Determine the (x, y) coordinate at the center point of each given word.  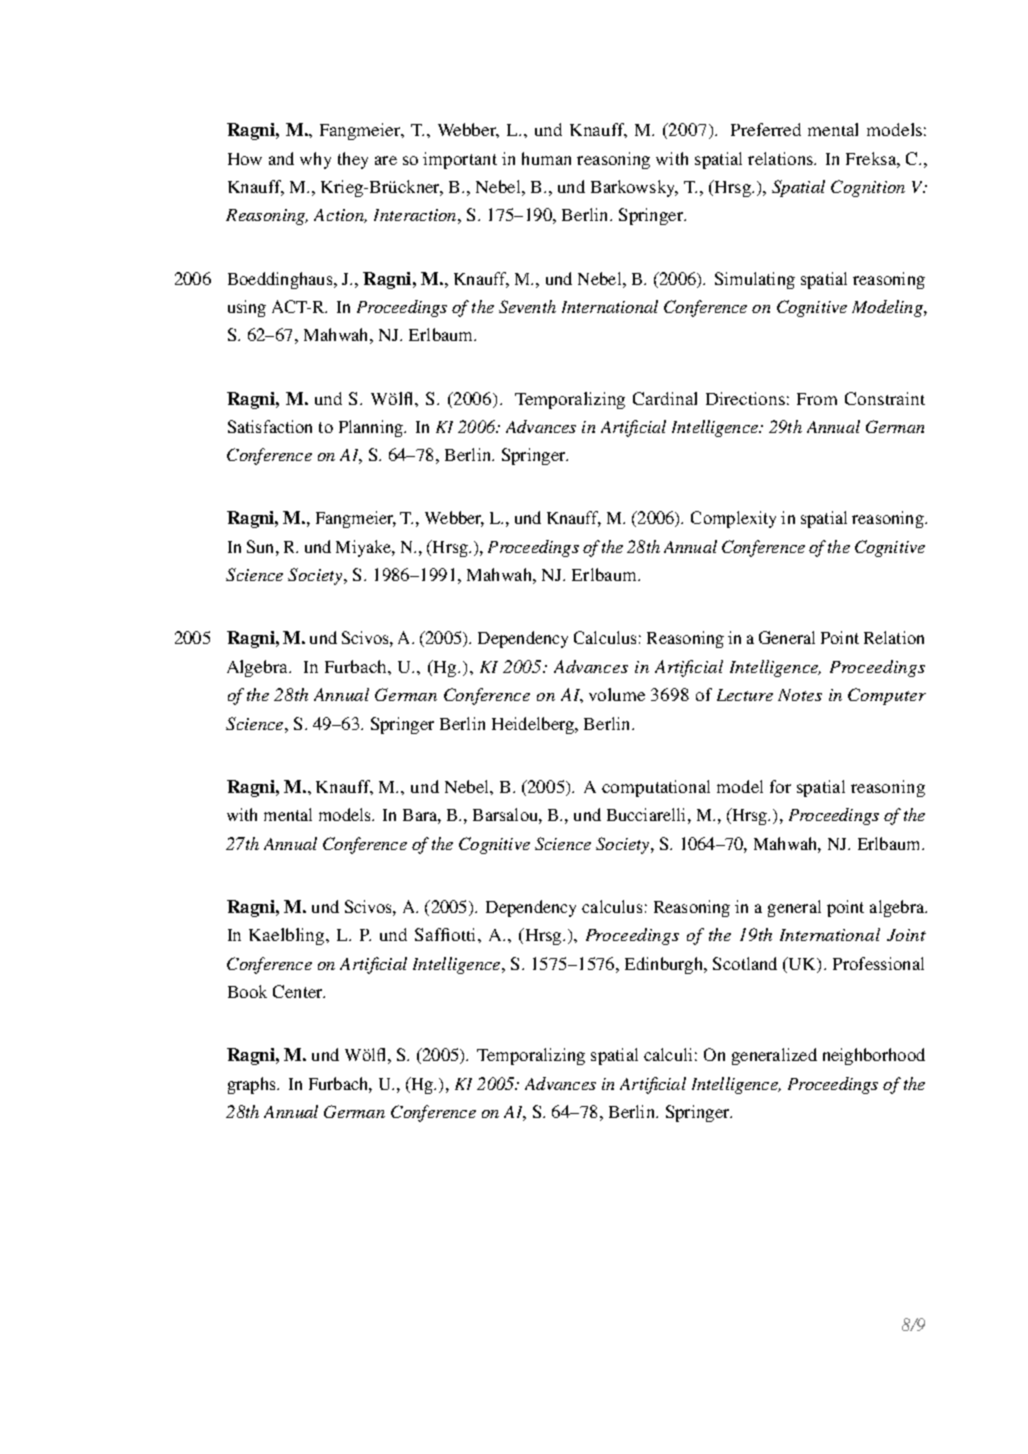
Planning (372, 428)
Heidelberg (534, 725)
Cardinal (665, 398)
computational (656, 788)
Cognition (868, 188)
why (315, 160)
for (780, 786)
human (546, 158)
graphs (253, 1085)
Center (299, 991)
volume (617, 694)
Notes (800, 695)
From (817, 399)
